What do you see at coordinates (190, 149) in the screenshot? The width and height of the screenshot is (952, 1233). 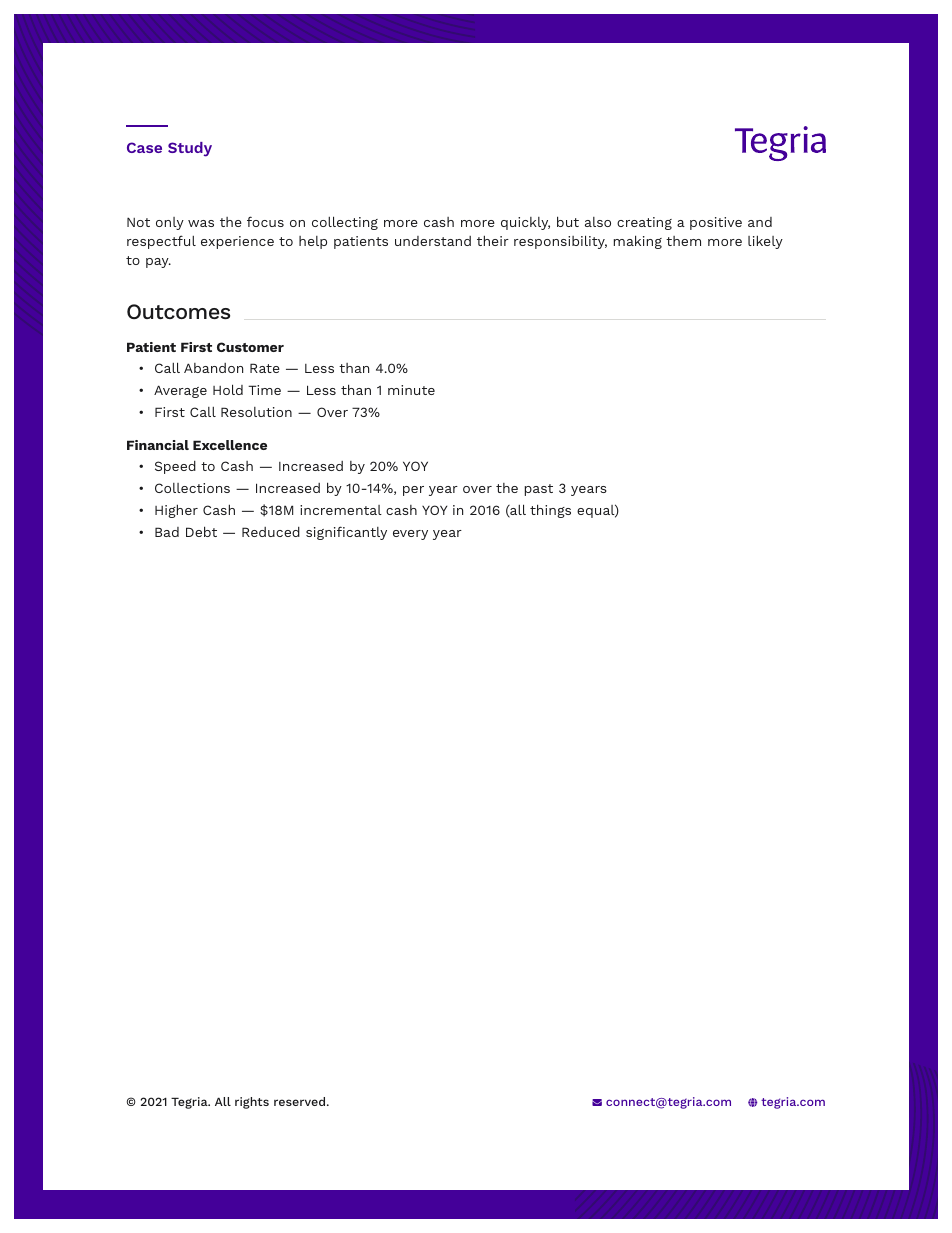 I see `Study` at bounding box center [190, 149].
